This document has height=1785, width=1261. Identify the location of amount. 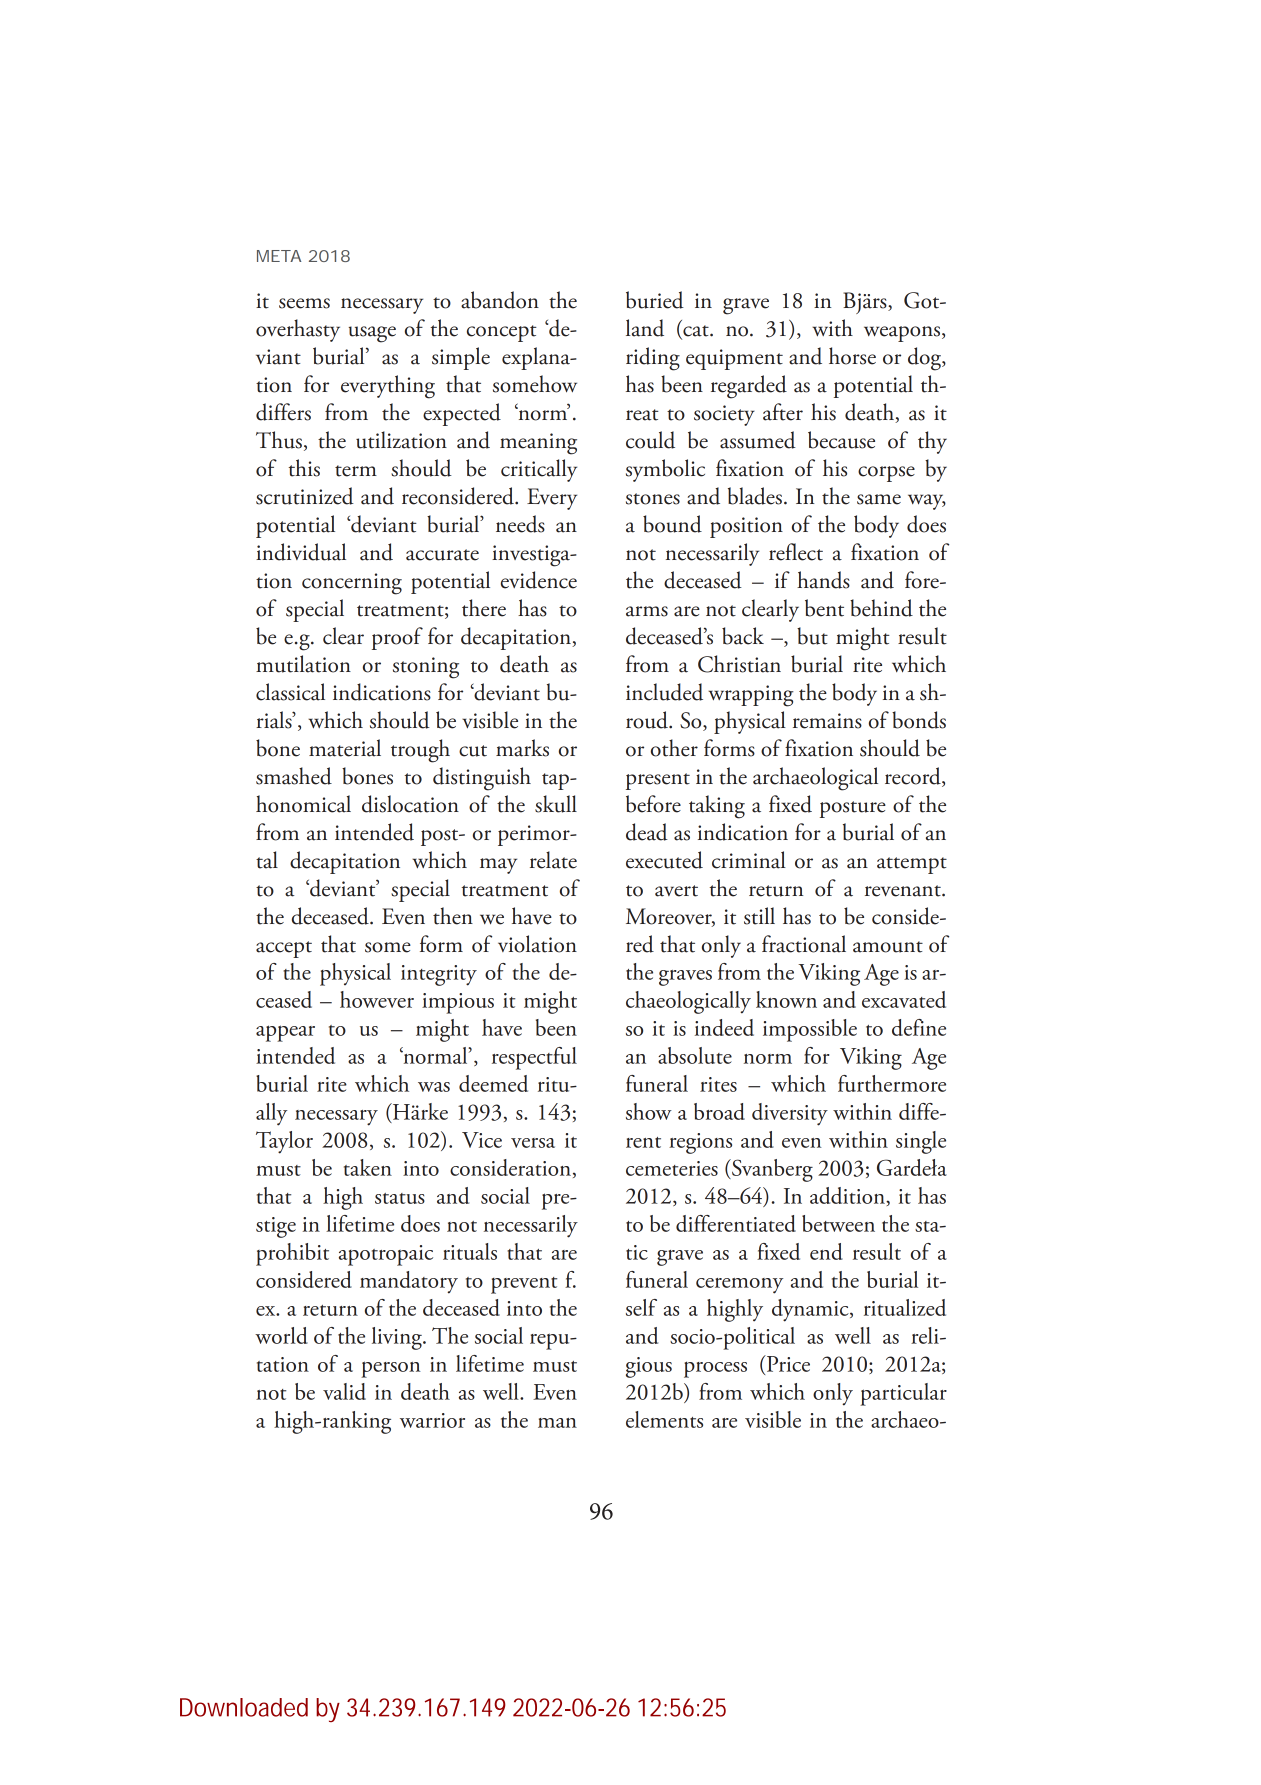
(888, 947).
